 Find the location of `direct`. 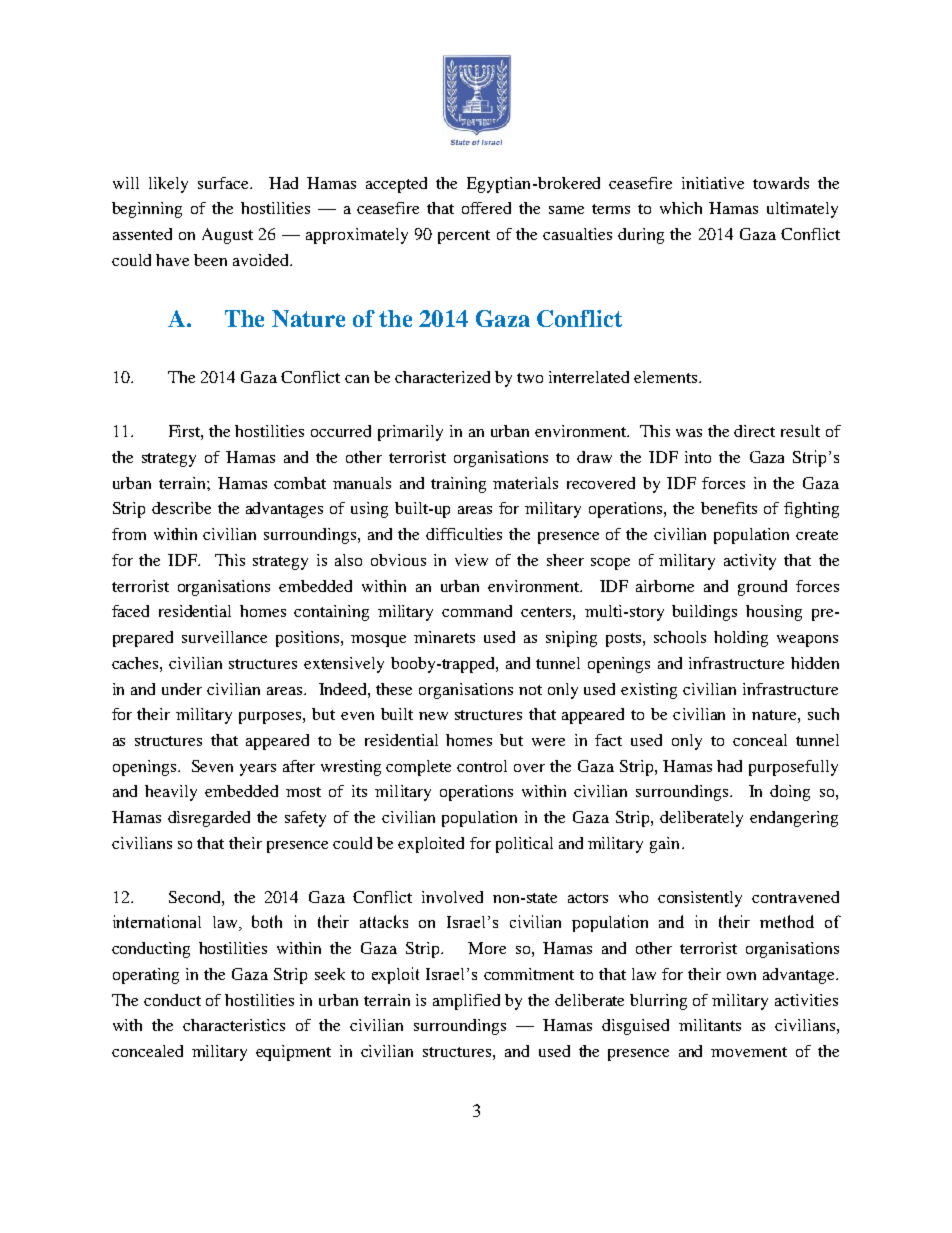

direct is located at coordinates (754, 431).
